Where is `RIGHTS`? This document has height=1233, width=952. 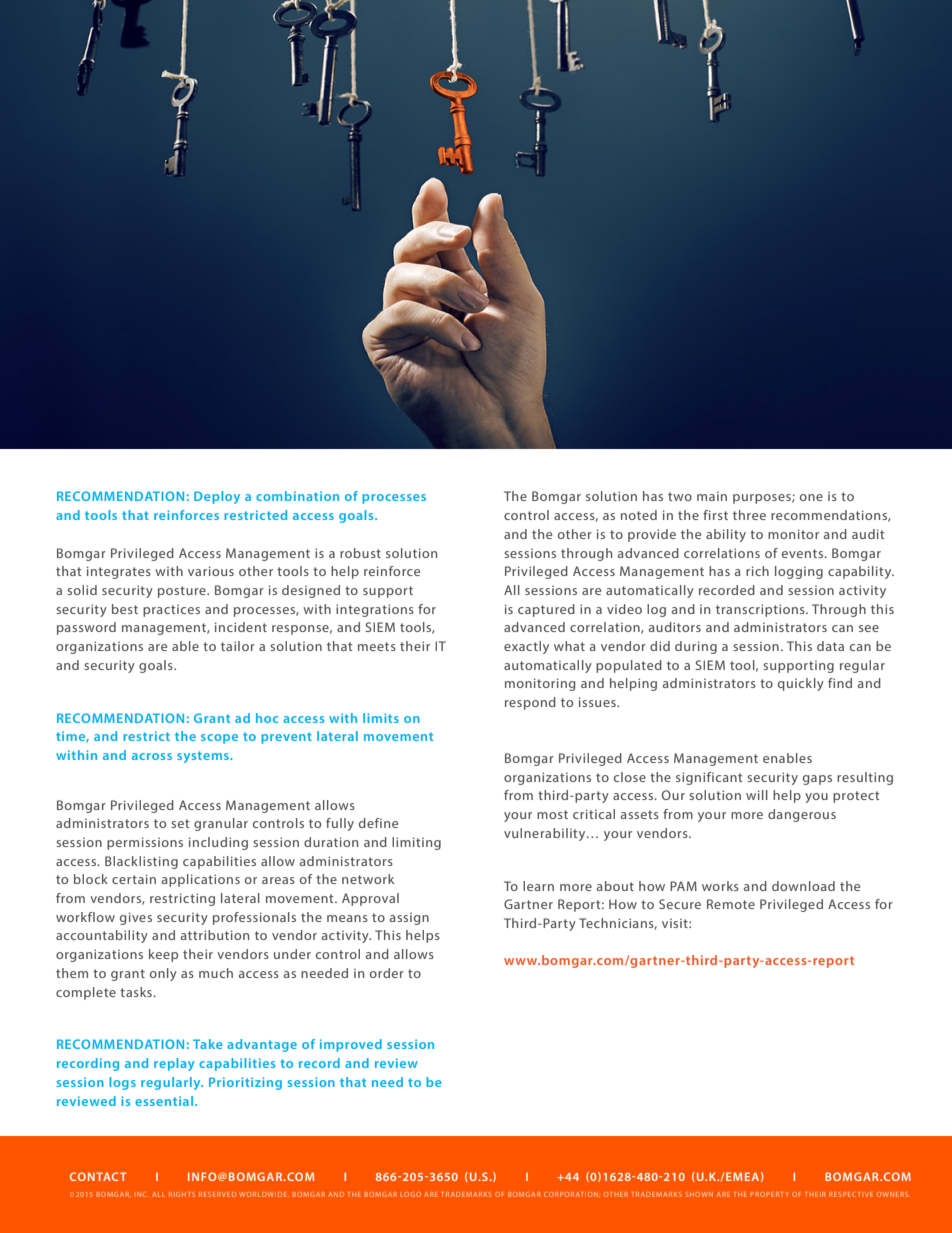
RIGHTS is located at coordinates (182, 1194).
